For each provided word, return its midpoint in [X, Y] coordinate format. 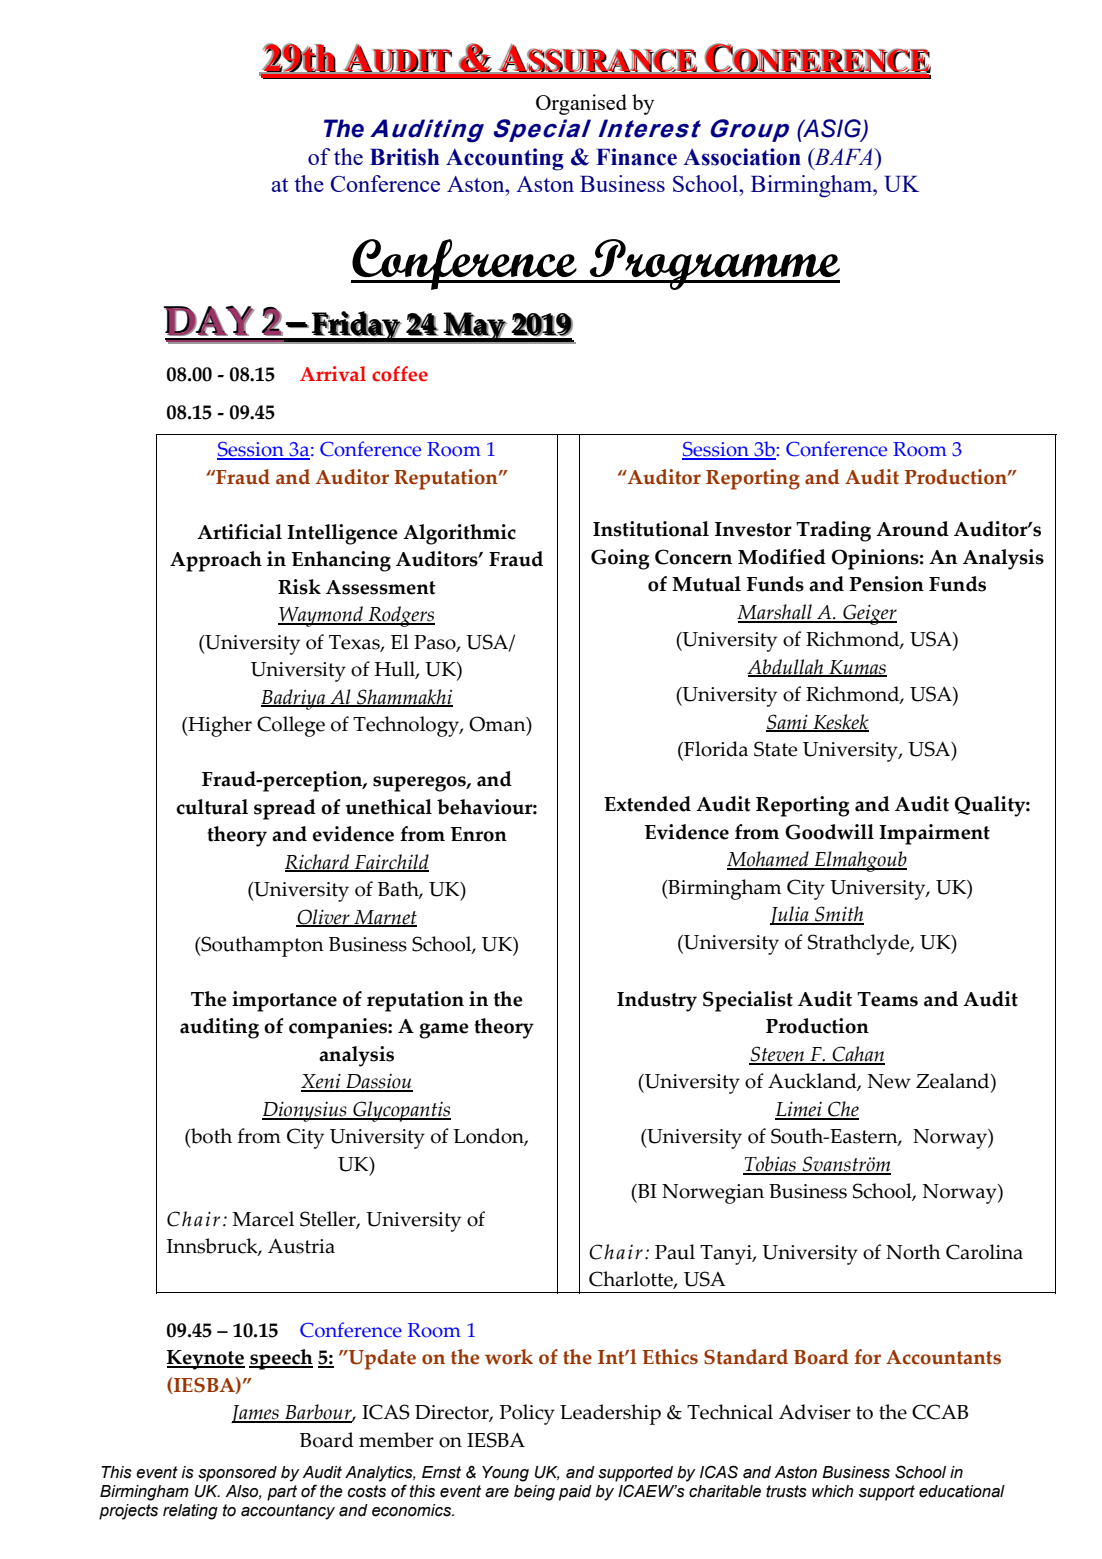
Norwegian [713, 1194]
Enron [479, 834]
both [210, 1137]
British [404, 157]
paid [575, 1493]
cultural [212, 807]
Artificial [239, 532]
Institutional [651, 529]
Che [842, 1110]
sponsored [237, 1474]
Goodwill [829, 832]
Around [912, 529]
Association [742, 157]
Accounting [505, 159]
